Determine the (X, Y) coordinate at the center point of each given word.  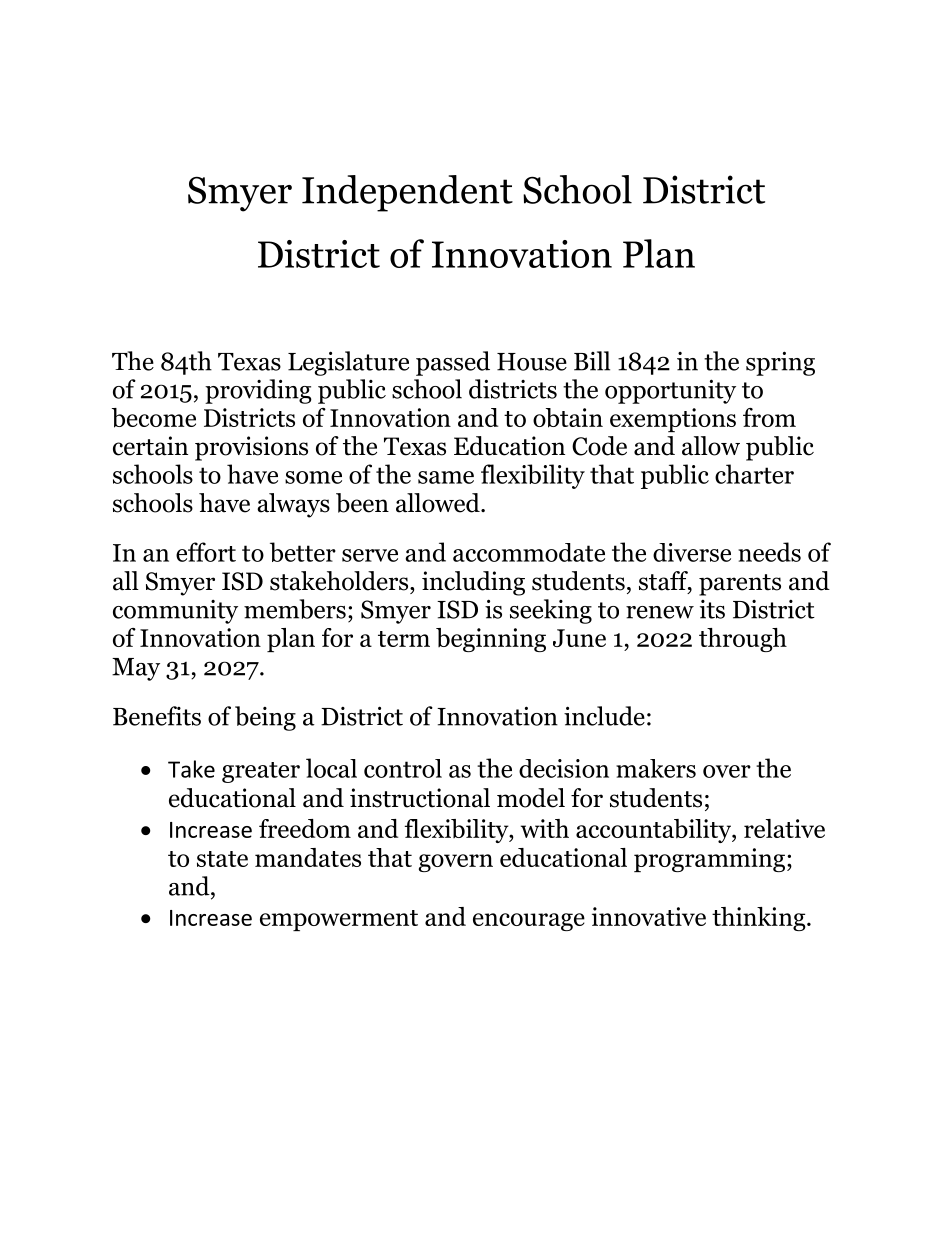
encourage (529, 922)
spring (780, 363)
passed (453, 363)
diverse (692, 552)
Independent (407, 193)
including (473, 583)
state (222, 859)
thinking (760, 919)
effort (206, 552)
